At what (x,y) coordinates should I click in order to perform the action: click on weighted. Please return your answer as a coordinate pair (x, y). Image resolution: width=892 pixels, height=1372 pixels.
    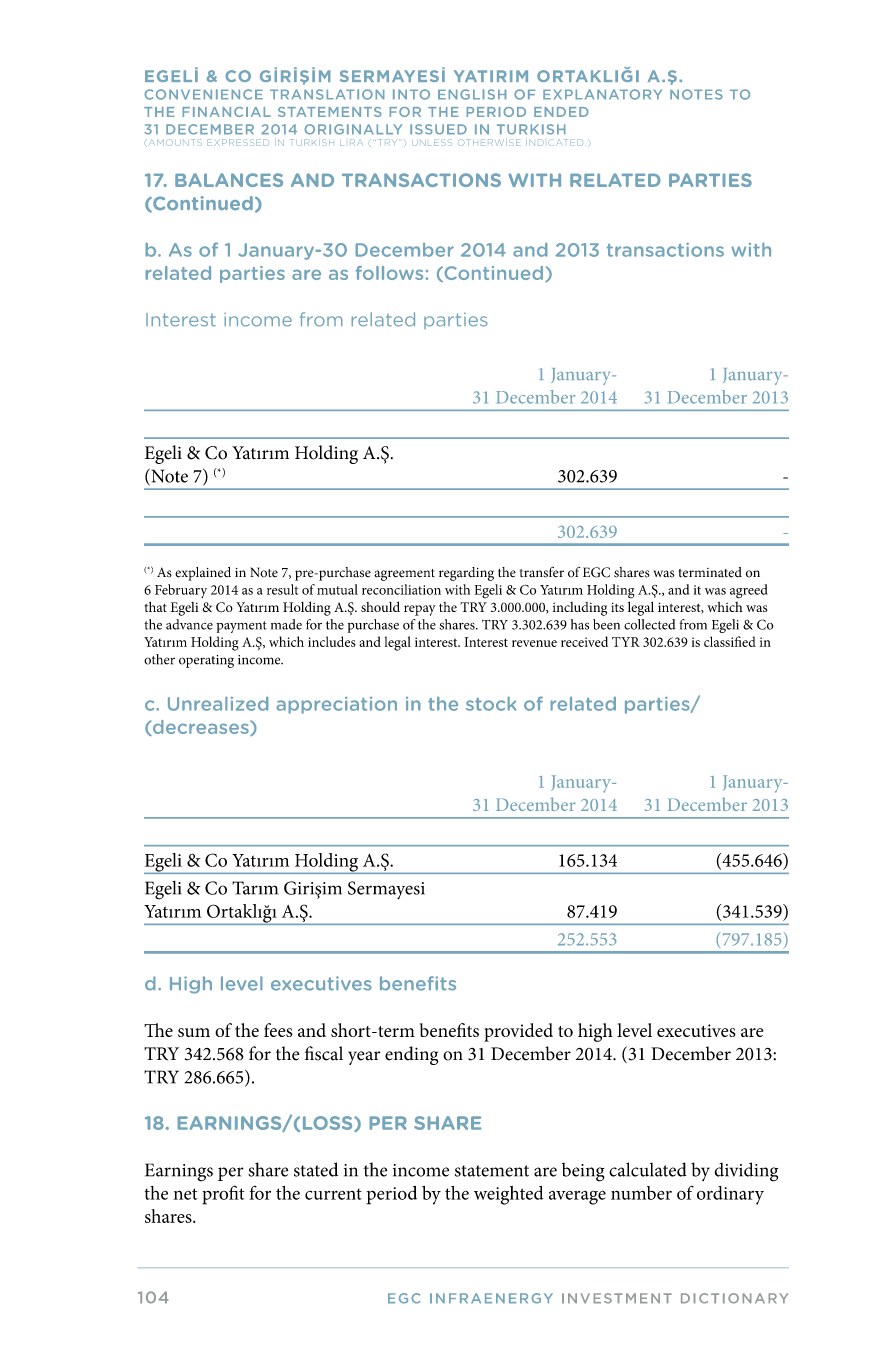
    Looking at the image, I should click on (509, 1195).
